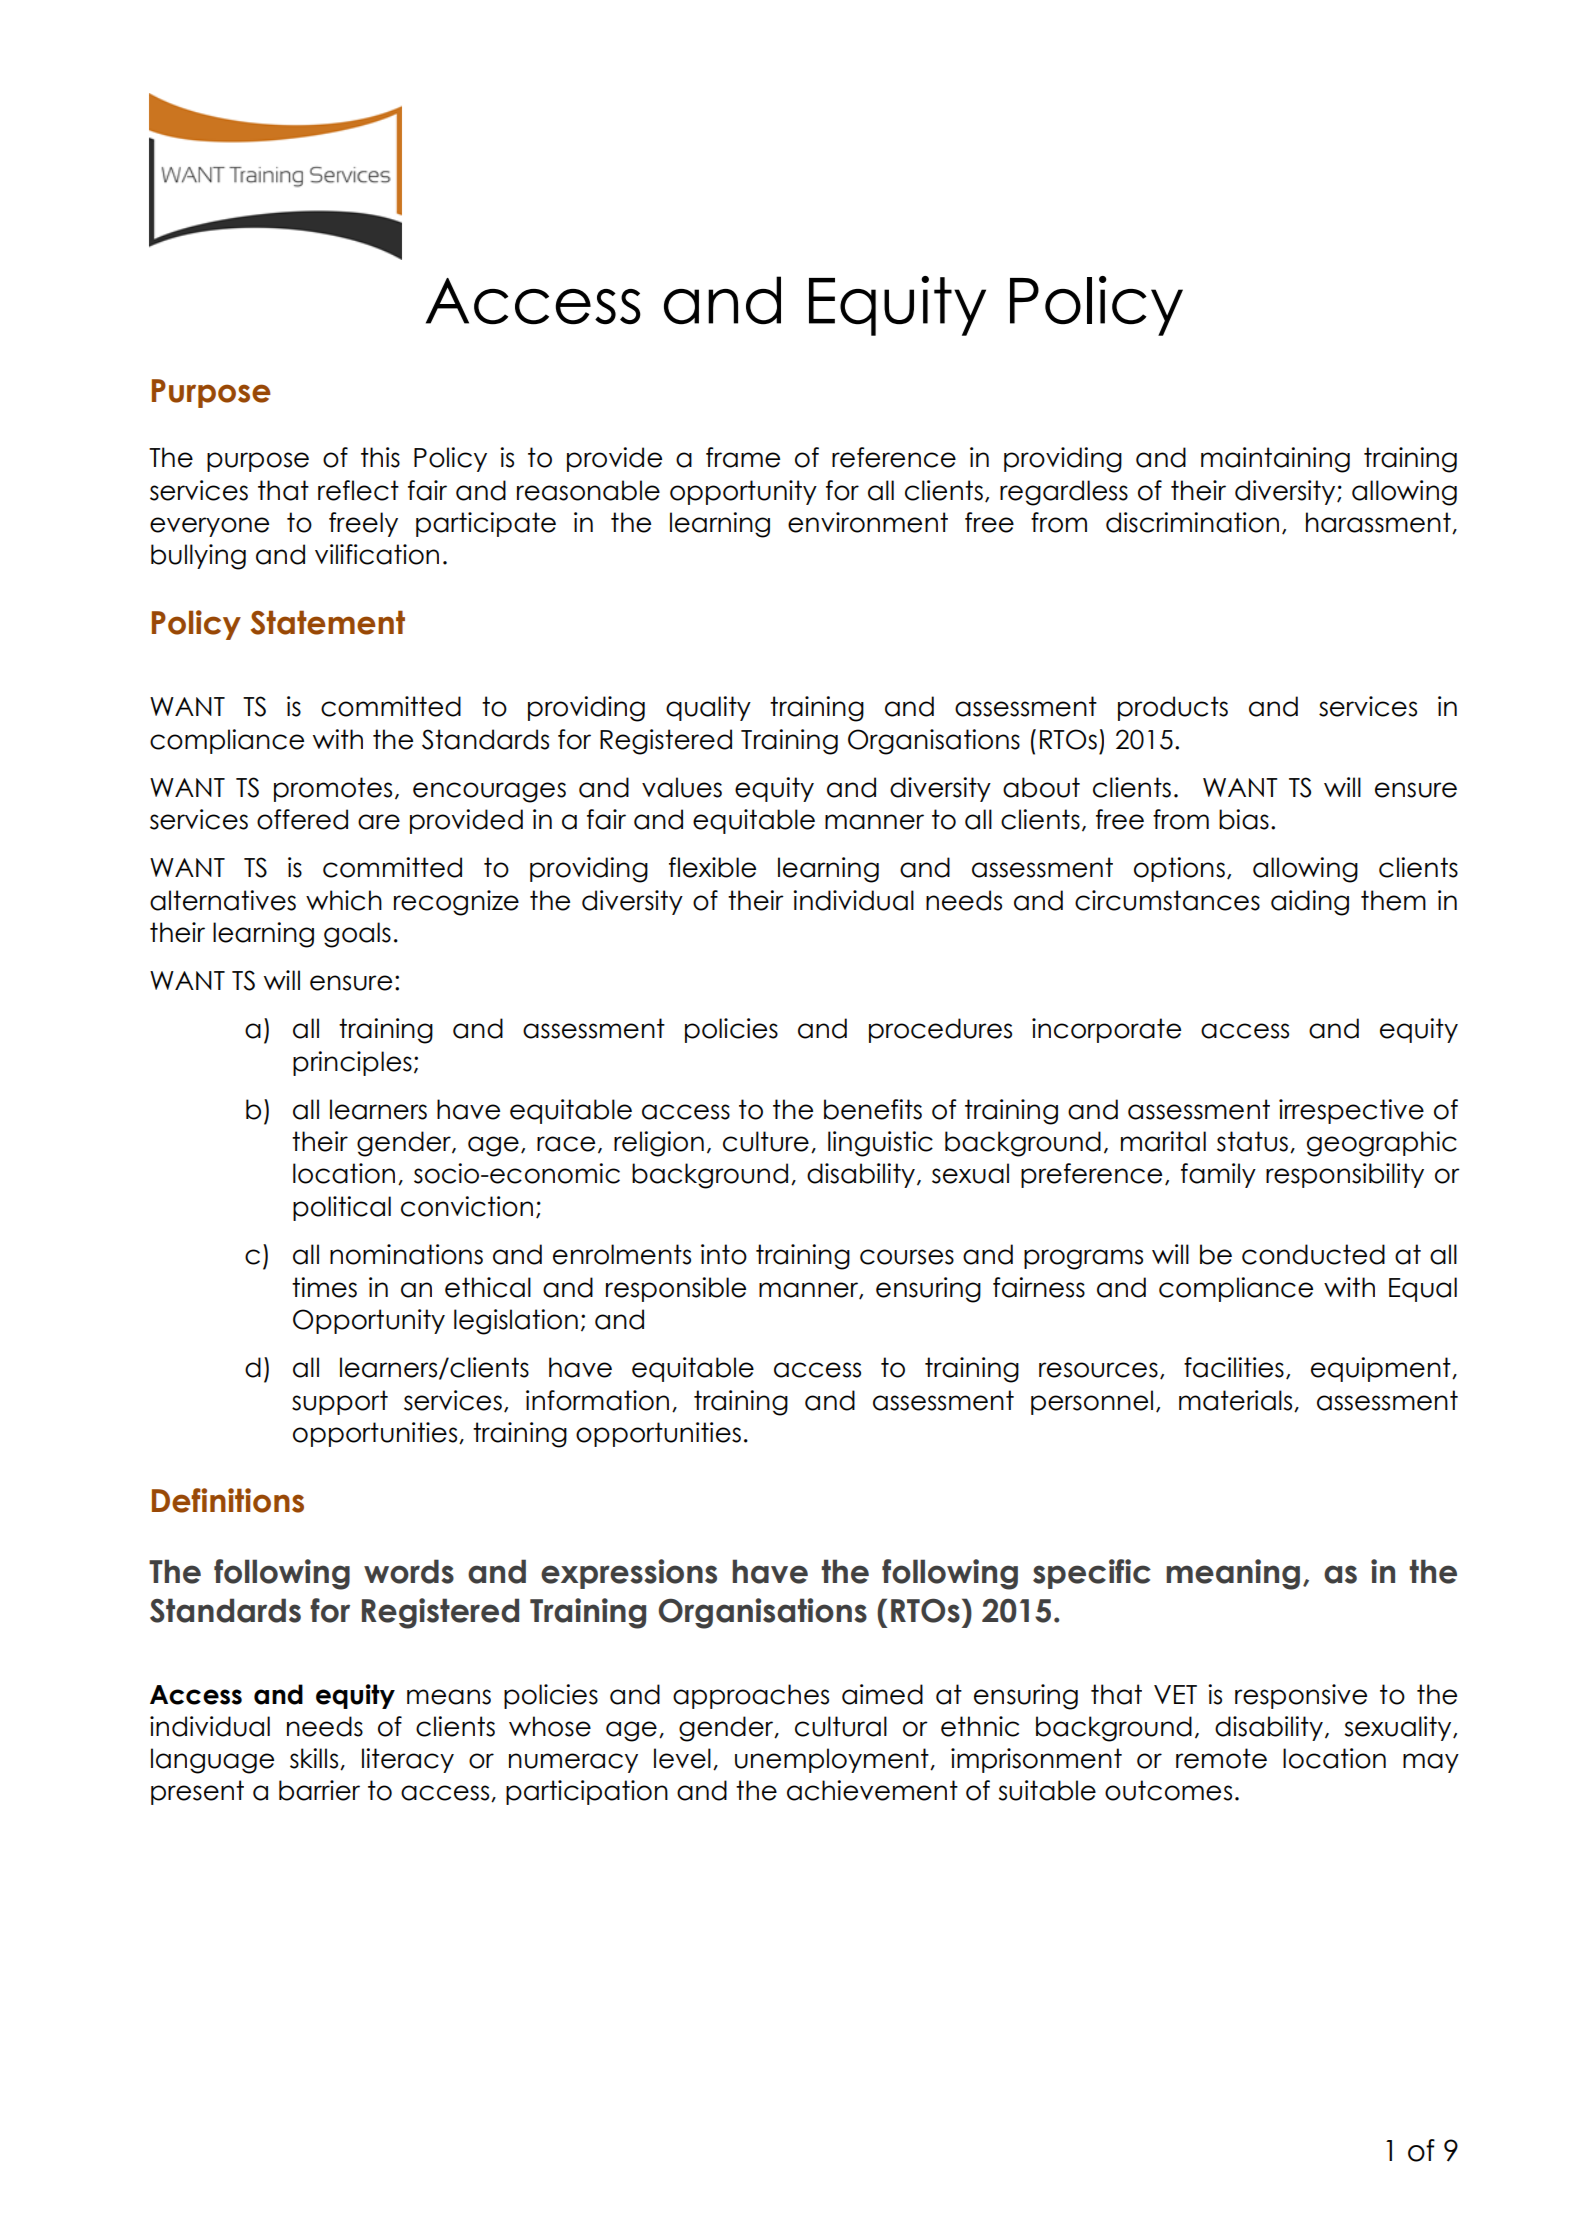 The image size is (1571, 2222). I want to click on maintaining, so click(1275, 460).
